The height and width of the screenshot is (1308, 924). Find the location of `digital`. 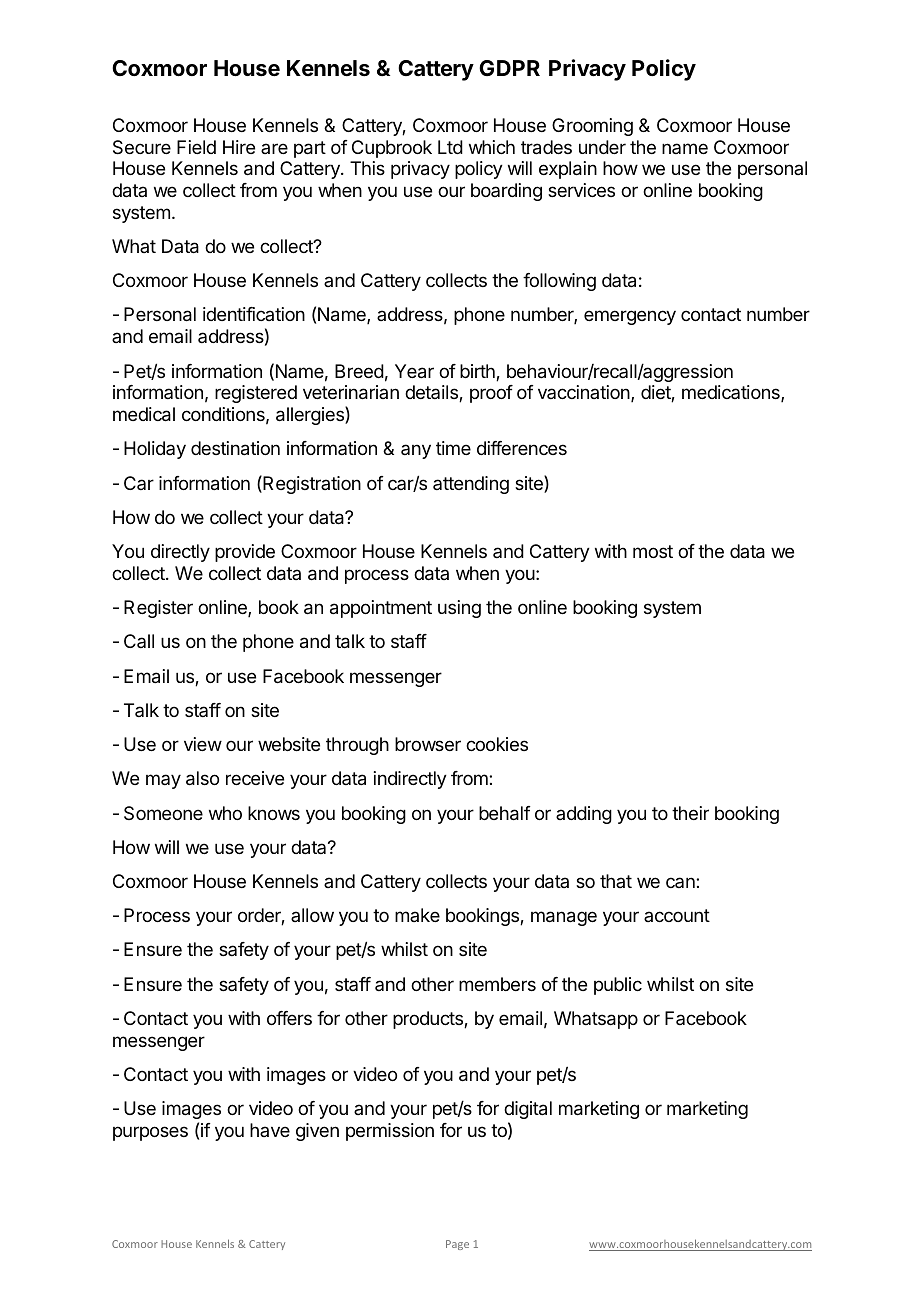

digital is located at coordinates (528, 1110).
